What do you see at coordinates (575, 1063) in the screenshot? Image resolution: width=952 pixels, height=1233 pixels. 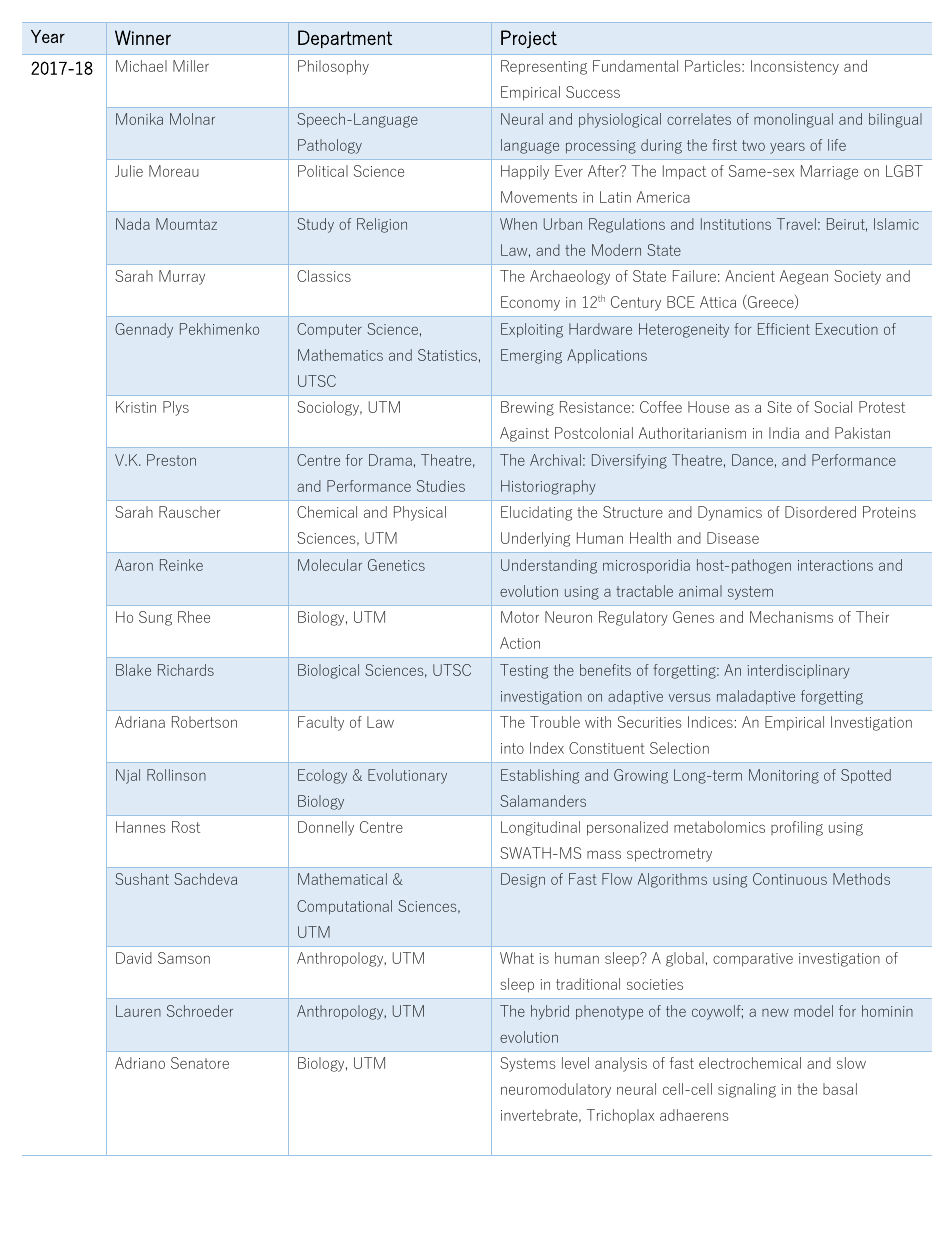 I see `level` at bounding box center [575, 1063].
